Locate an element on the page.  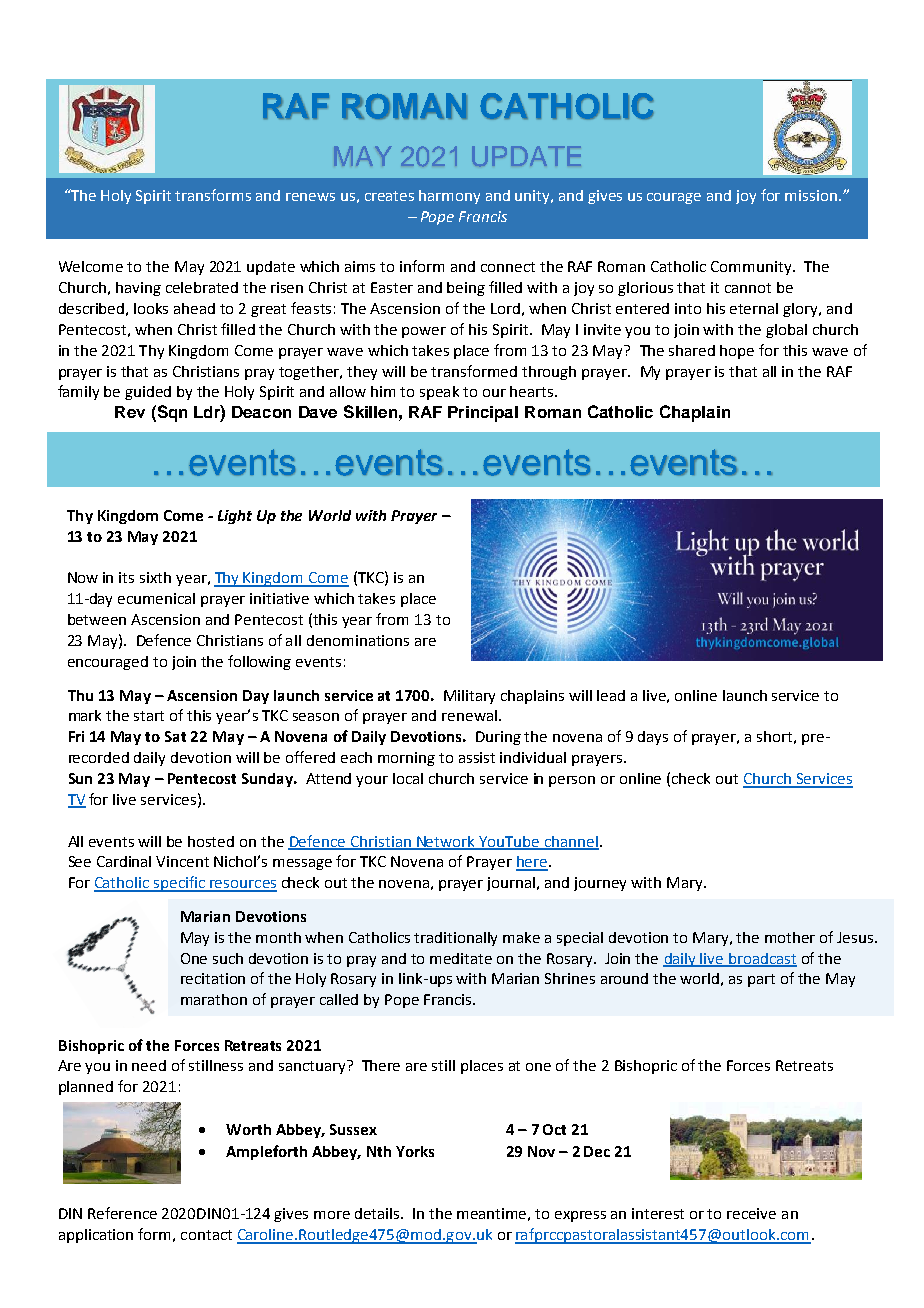
Reference is located at coordinates (122, 1213).
